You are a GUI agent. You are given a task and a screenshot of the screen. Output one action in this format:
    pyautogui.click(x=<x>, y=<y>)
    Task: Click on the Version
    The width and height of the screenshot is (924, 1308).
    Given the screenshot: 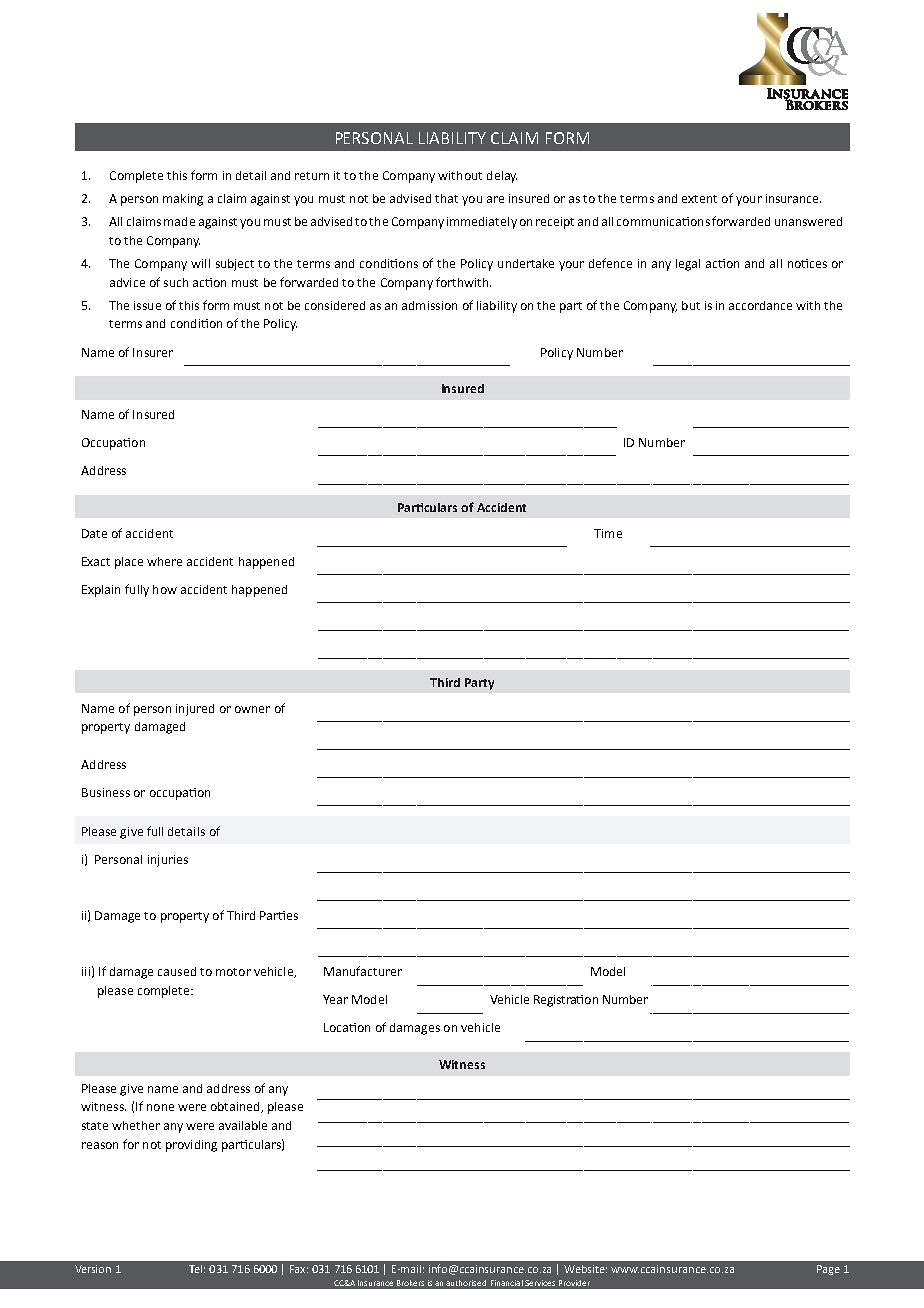 What is the action you would take?
    pyautogui.click(x=93, y=1269)
